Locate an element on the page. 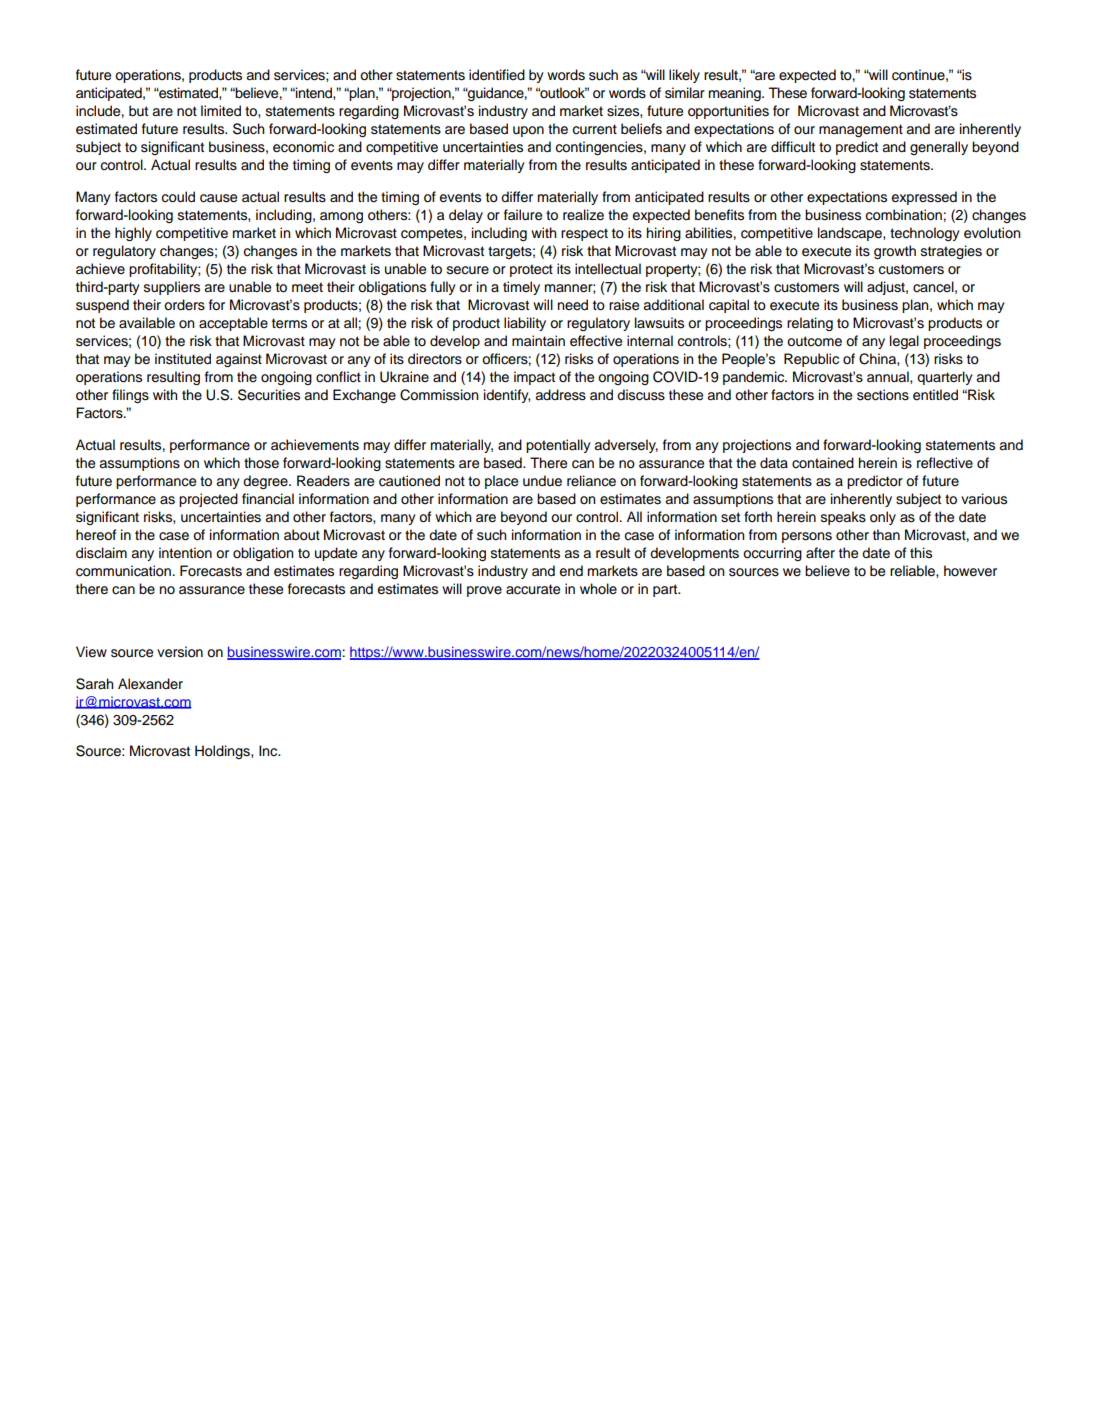 The width and height of the document is (1104, 1428). undue is located at coordinates (542, 481).
